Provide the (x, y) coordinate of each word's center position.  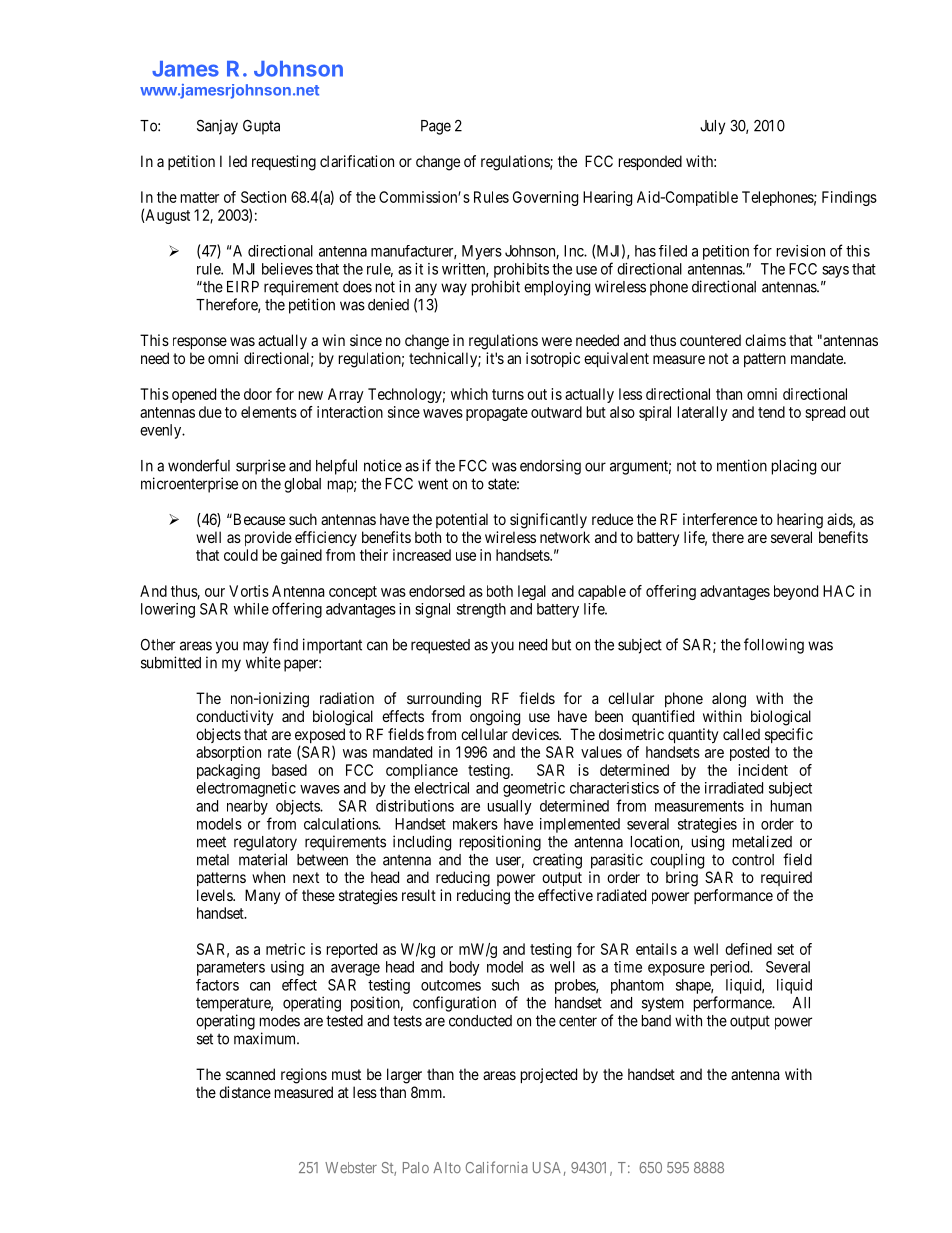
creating (557, 861)
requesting (284, 163)
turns (508, 394)
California (496, 1167)
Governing (545, 198)
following (774, 646)
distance (245, 1092)
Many (262, 897)
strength (481, 610)
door (258, 394)
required (786, 878)
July (712, 127)
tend (771, 412)
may (256, 647)
